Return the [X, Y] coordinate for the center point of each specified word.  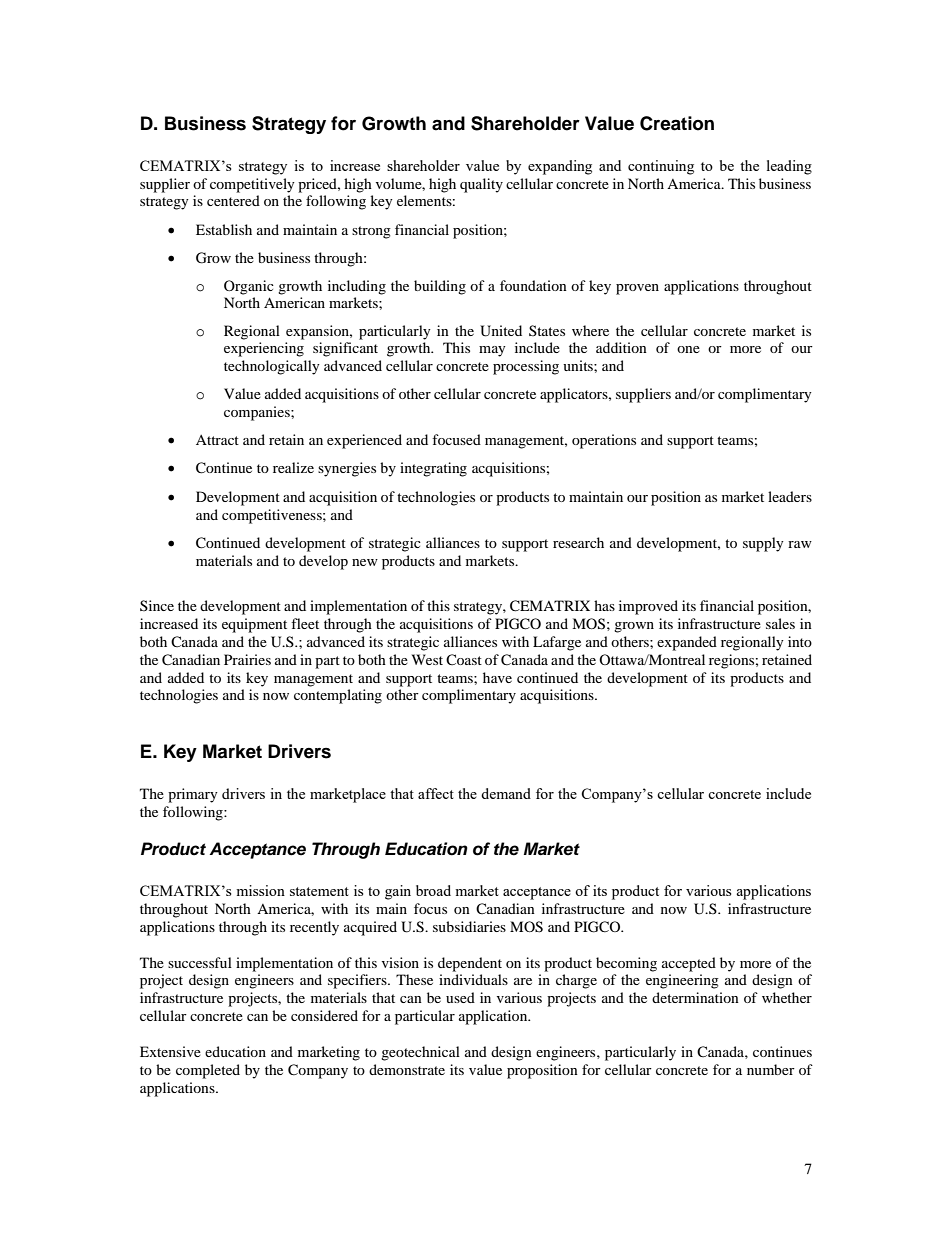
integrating [433, 469]
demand [506, 793]
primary [193, 795]
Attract [217, 440]
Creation [677, 123]
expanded [687, 643]
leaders [790, 496]
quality [481, 185]
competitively [252, 185]
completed [208, 1071]
